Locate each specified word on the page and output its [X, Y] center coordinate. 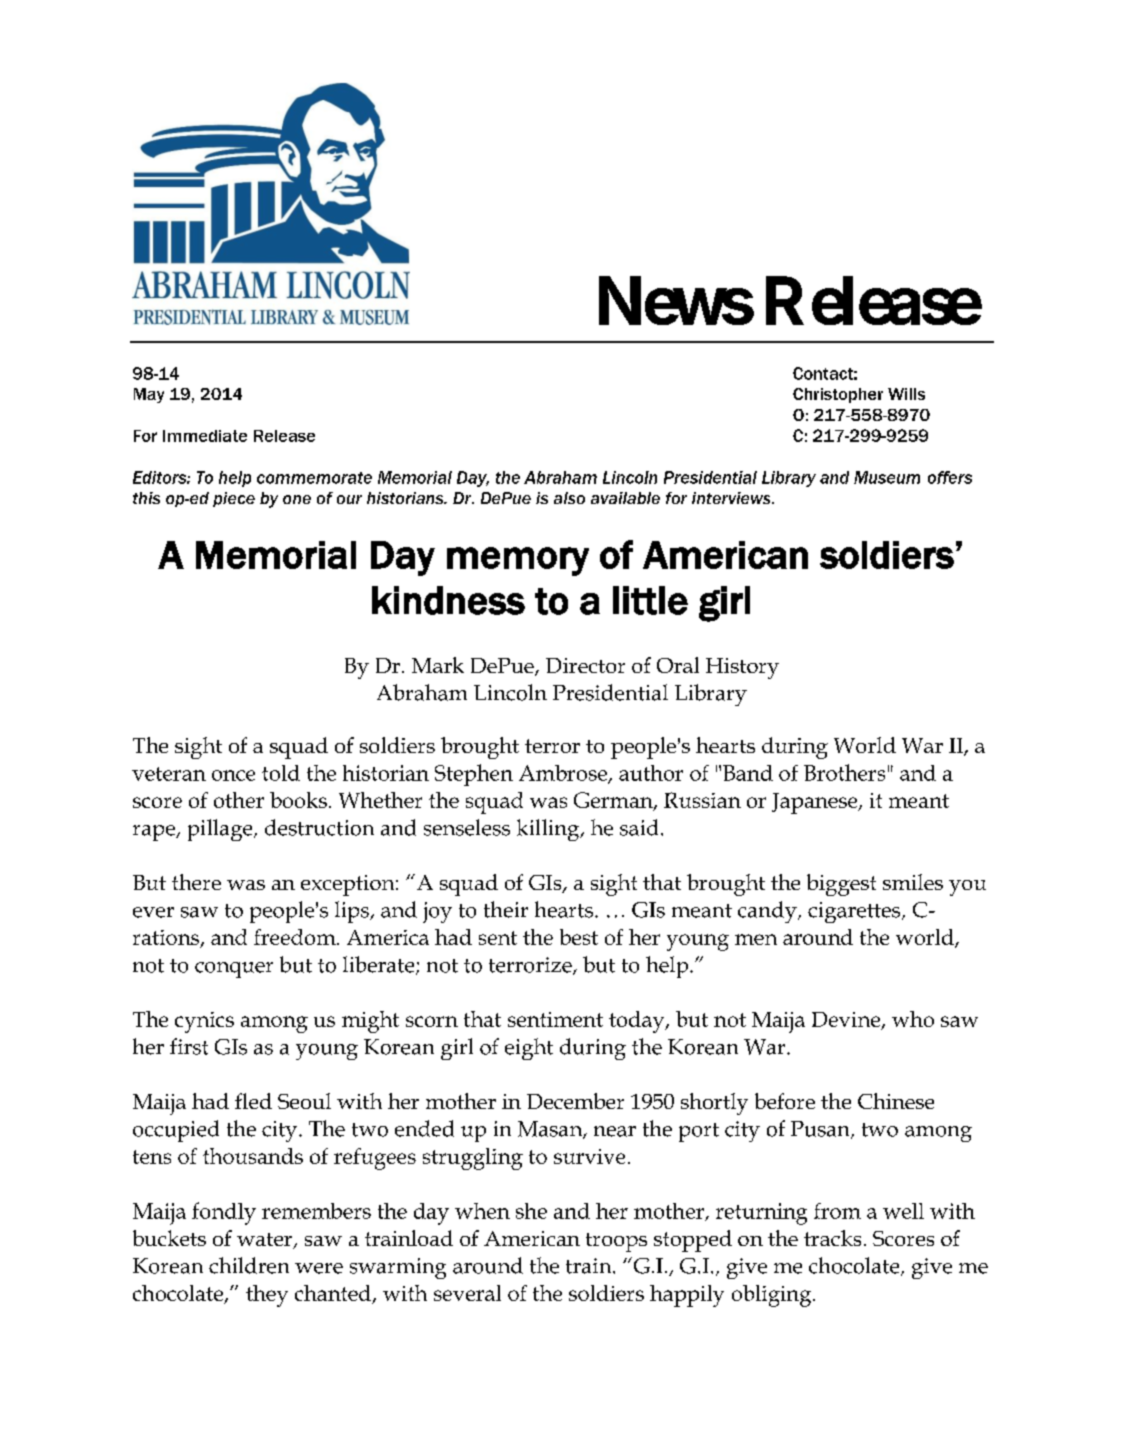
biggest [841, 885]
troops [616, 1242]
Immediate [205, 436]
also [569, 498]
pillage [221, 830]
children [249, 1265]
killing [549, 830]
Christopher [838, 395]
